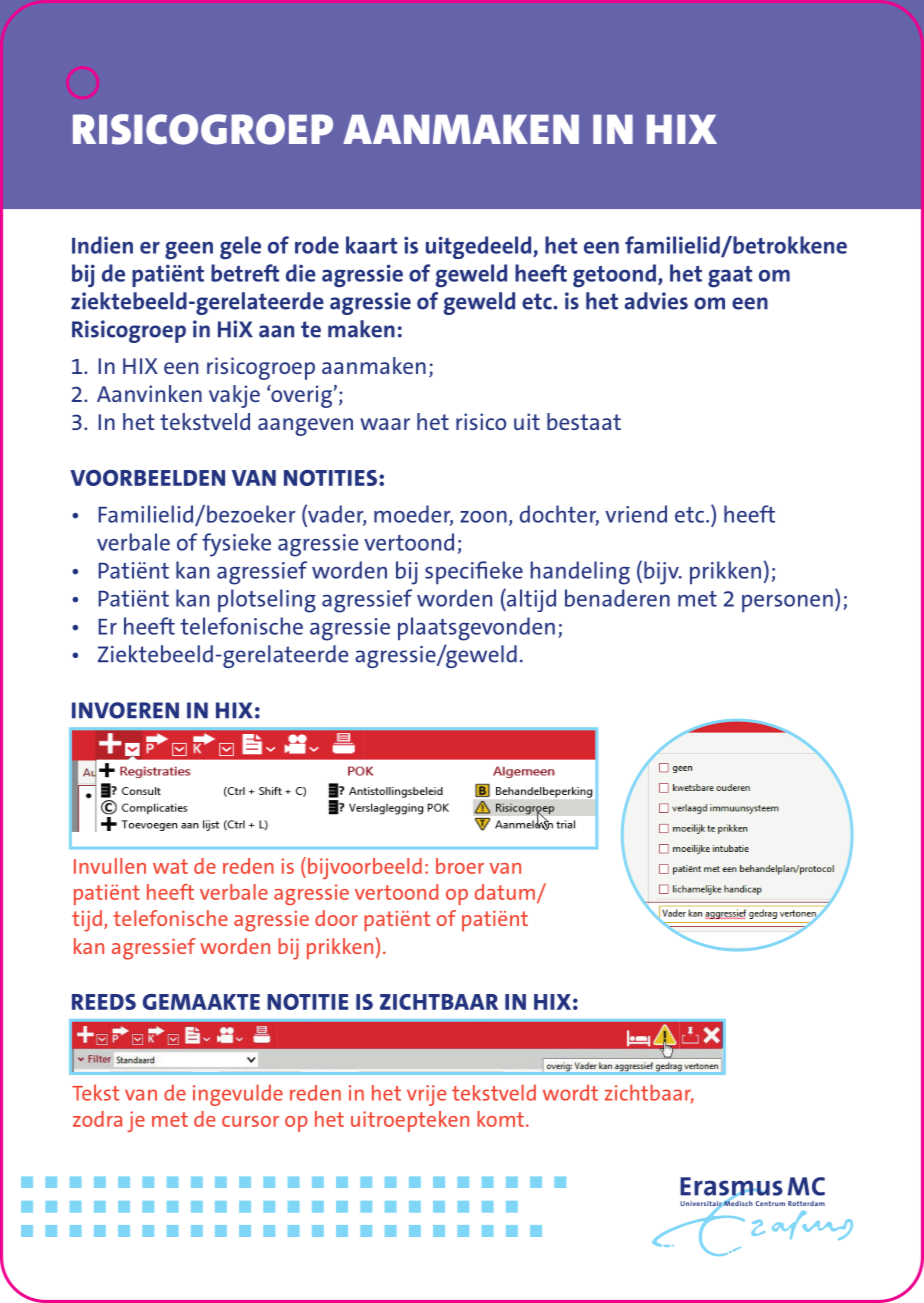 The height and width of the page is (1303, 924). What do you see at coordinates (250, 1121) in the page?
I see `cursor` at bounding box center [250, 1121].
